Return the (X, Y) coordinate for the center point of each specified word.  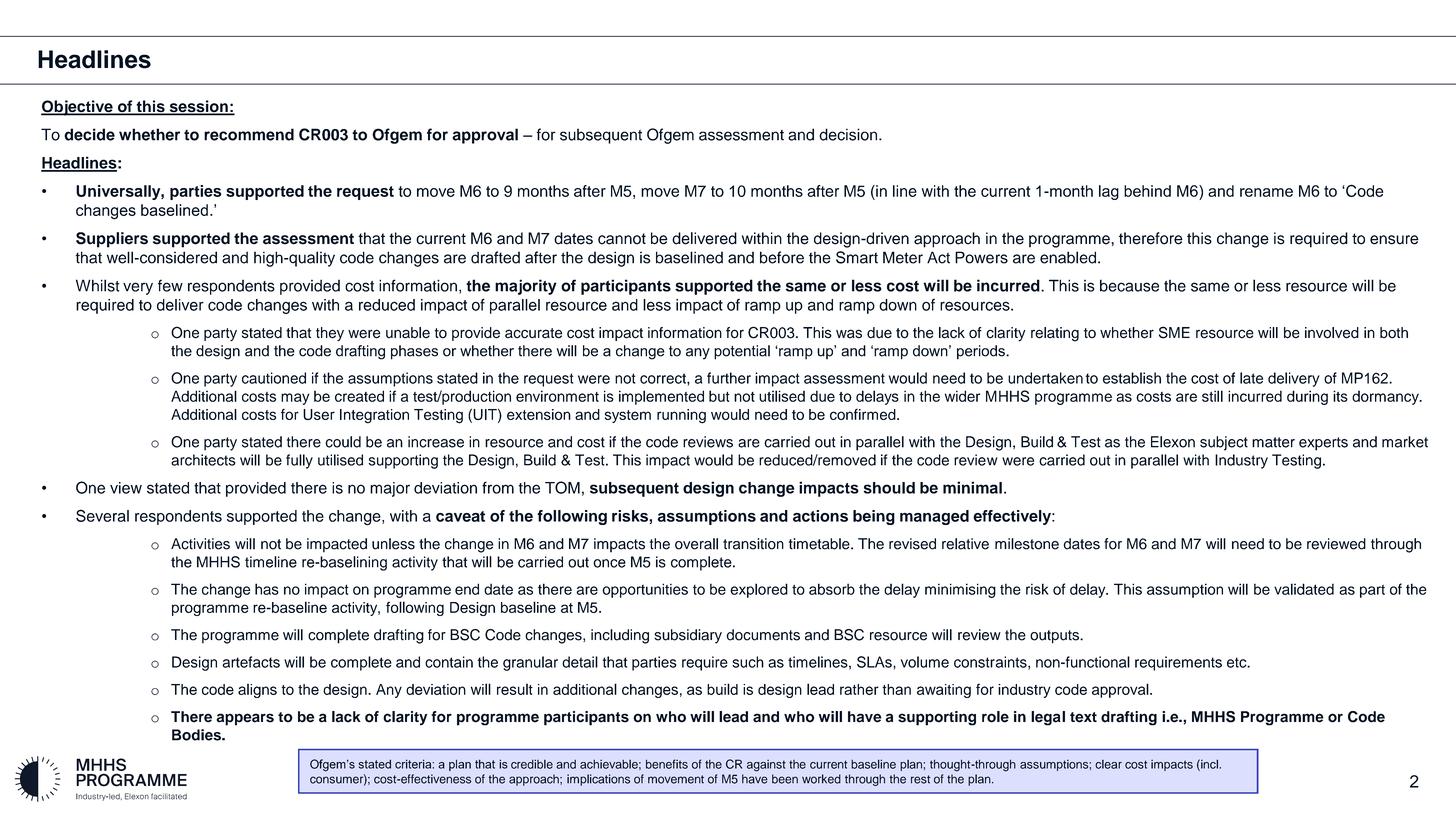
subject (1224, 443)
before (782, 257)
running (681, 416)
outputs (1055, 637)
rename (1266, 192)
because (1129, 285)
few (170, 285)
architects (203, 460)
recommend (249, 134)
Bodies (197, 735)
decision (849, 134)
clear (1108, 764)
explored (759, 590)
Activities (200, 544)
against (766, 766)
